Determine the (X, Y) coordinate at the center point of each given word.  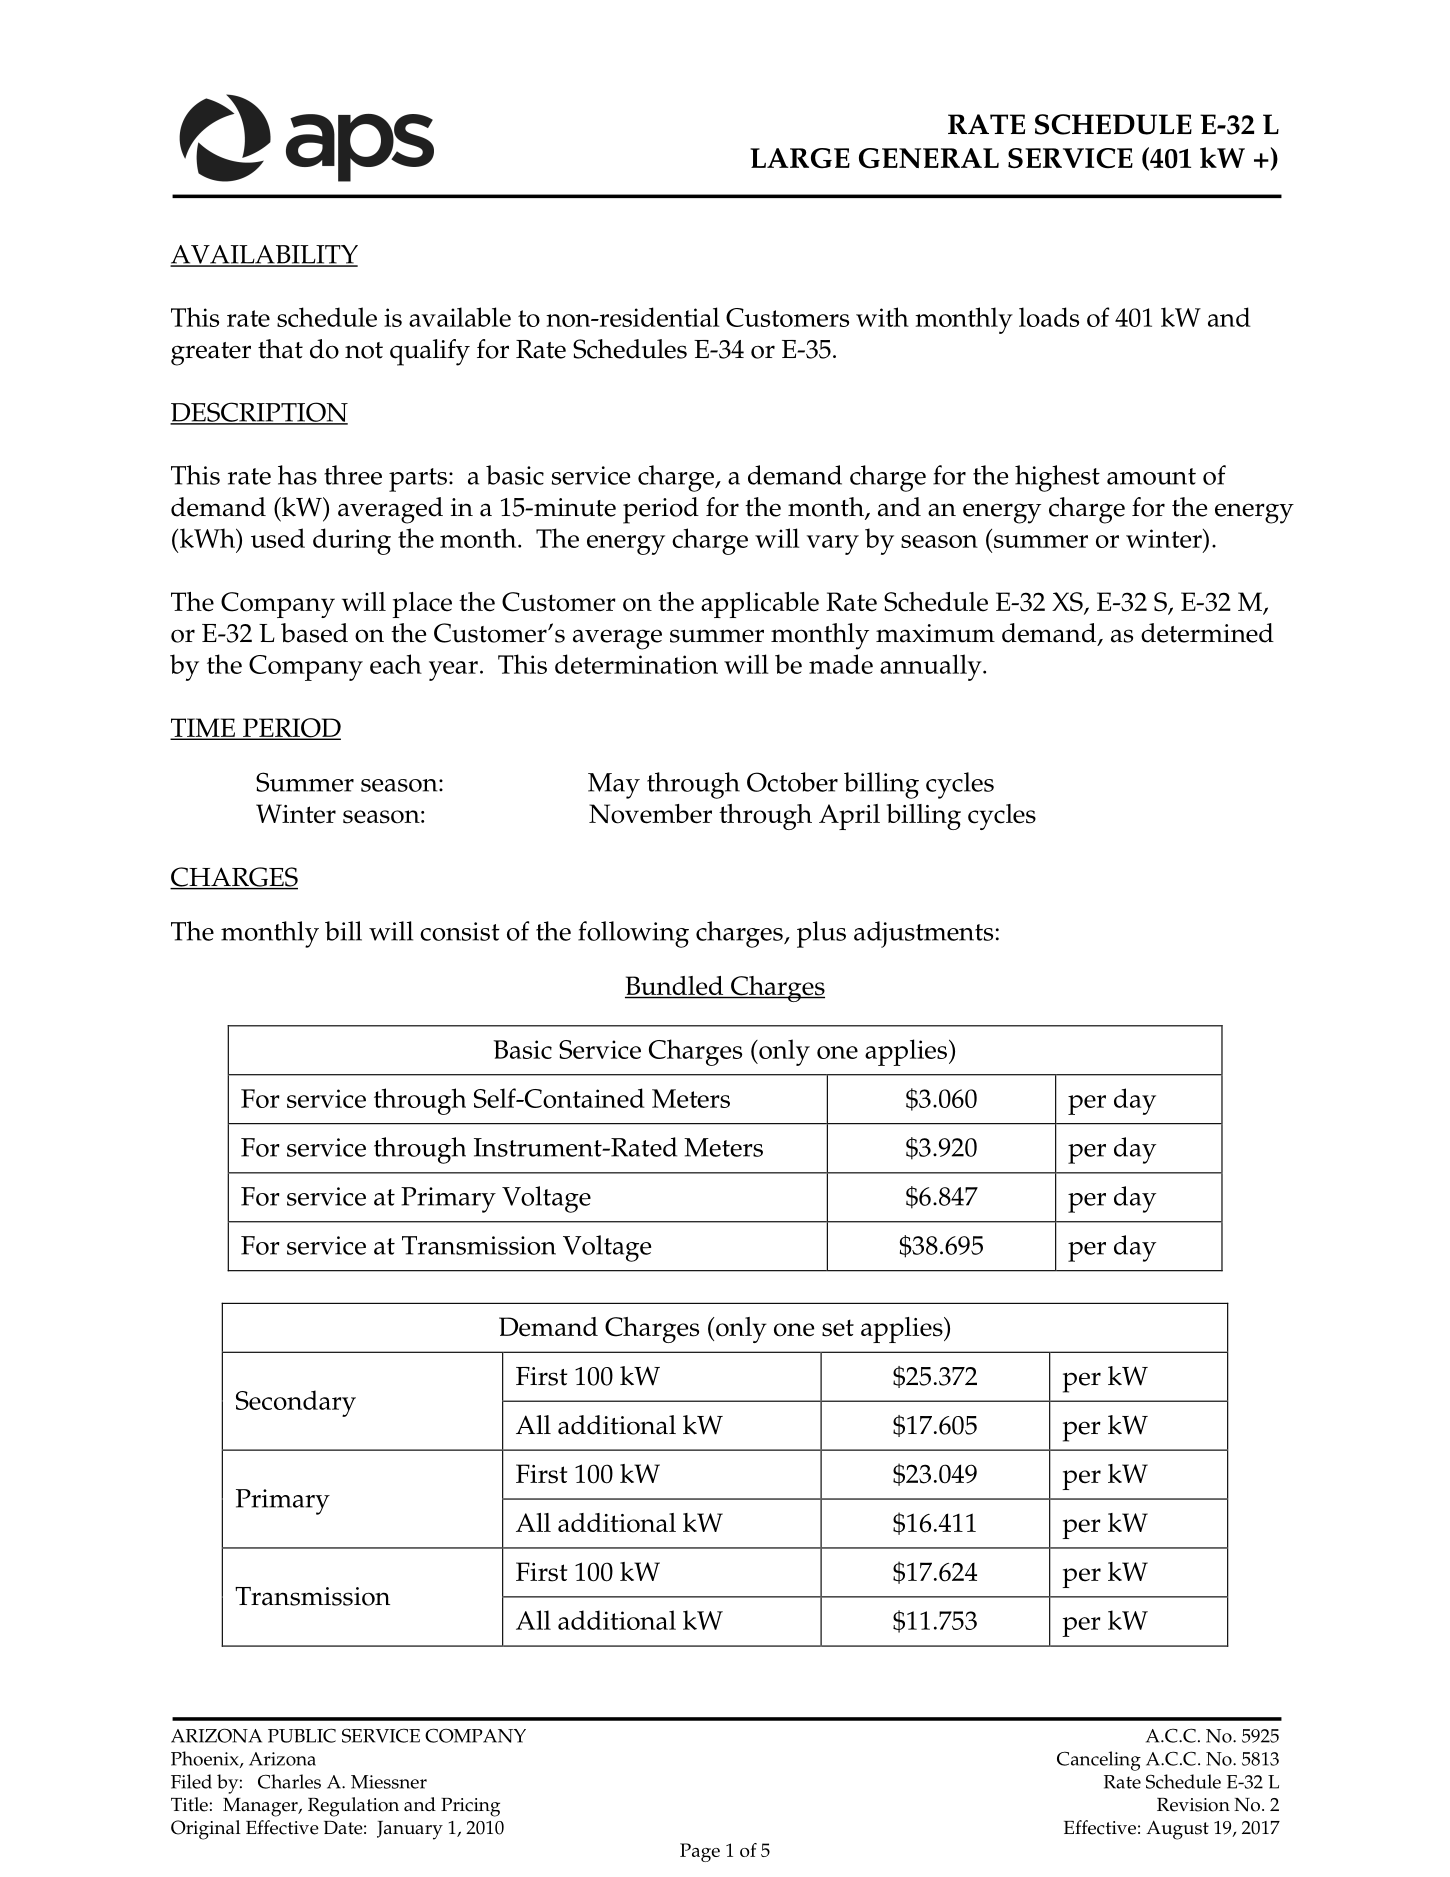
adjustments (923, 934)
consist (460, 931)
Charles (289, 1781)
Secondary (296, 1403)
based (314, 633)
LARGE (800, 158)
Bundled (675, 987)
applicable (760, 605)
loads (1049, 317)
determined (1207, 633)
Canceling (1099, 1761)
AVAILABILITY (264, 255)
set (838, 1328)
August (1177, 1830)
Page (700, 1852)
